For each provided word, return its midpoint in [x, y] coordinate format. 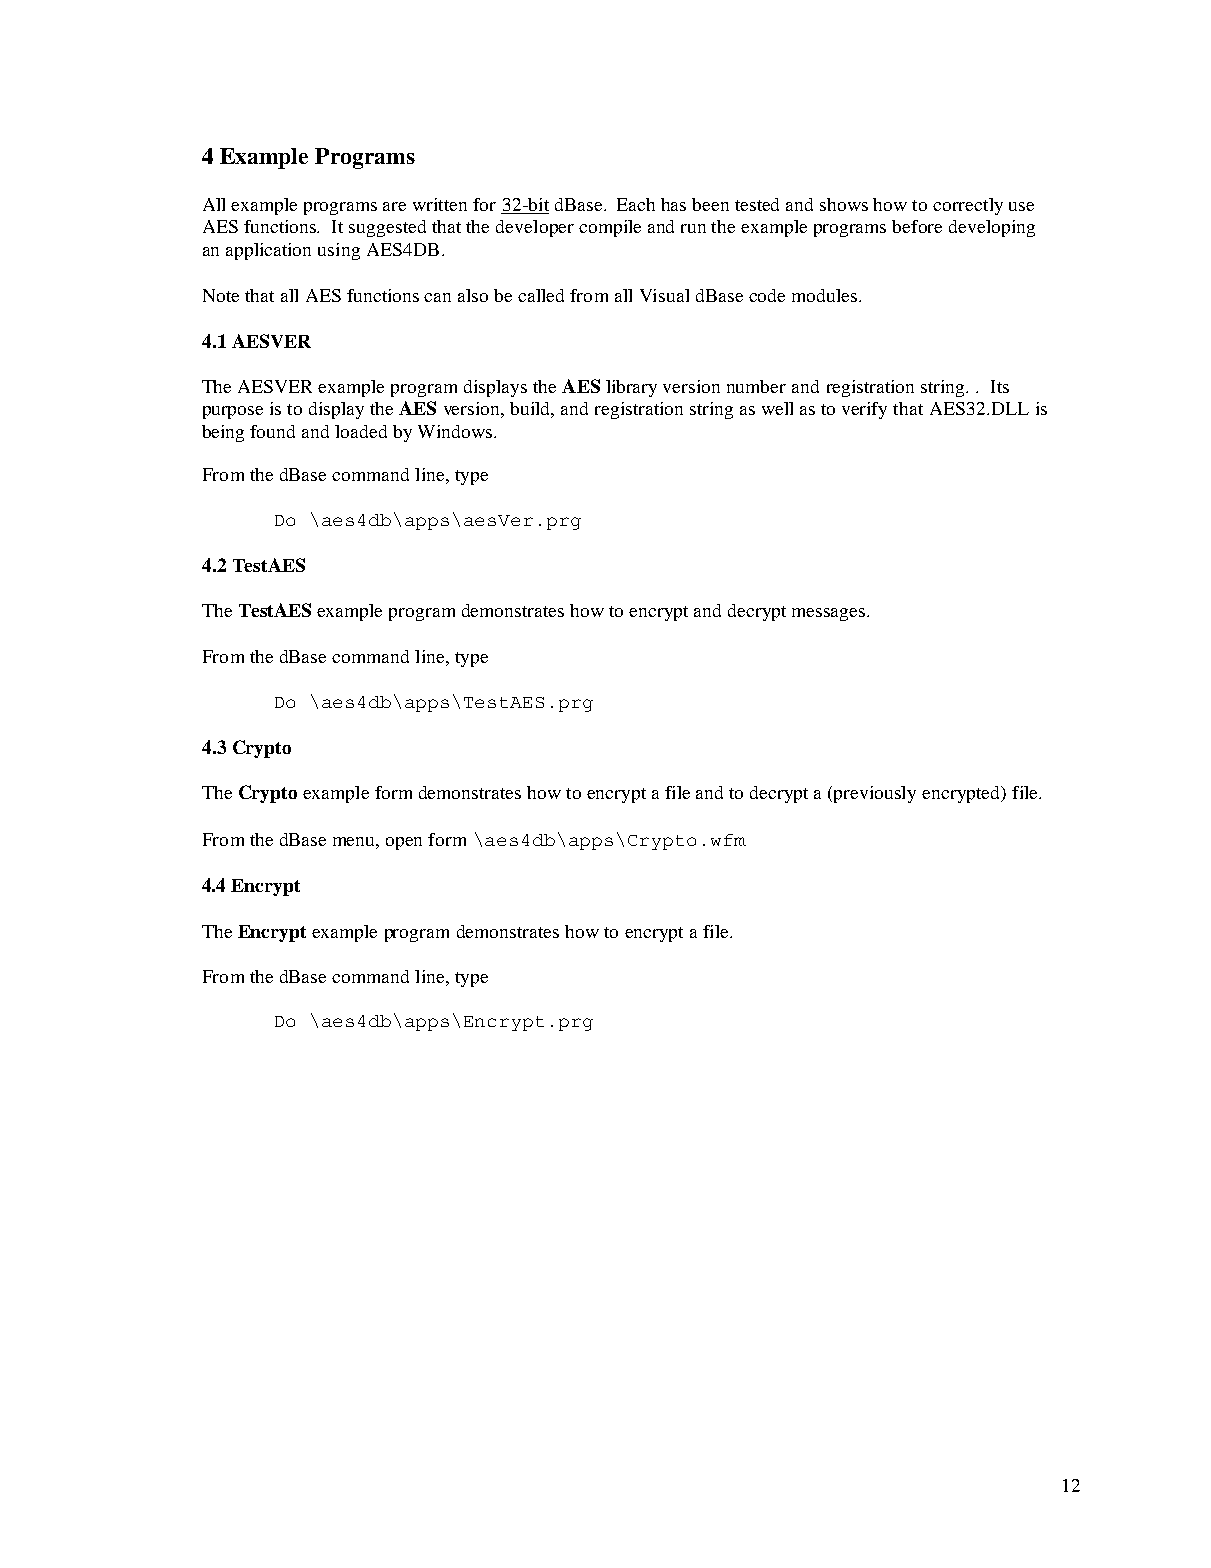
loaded [361, 431]
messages [830, 614]
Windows [456, 431]
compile [610, 228]
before [917, 226]
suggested [387, 228]
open [404, 843]
